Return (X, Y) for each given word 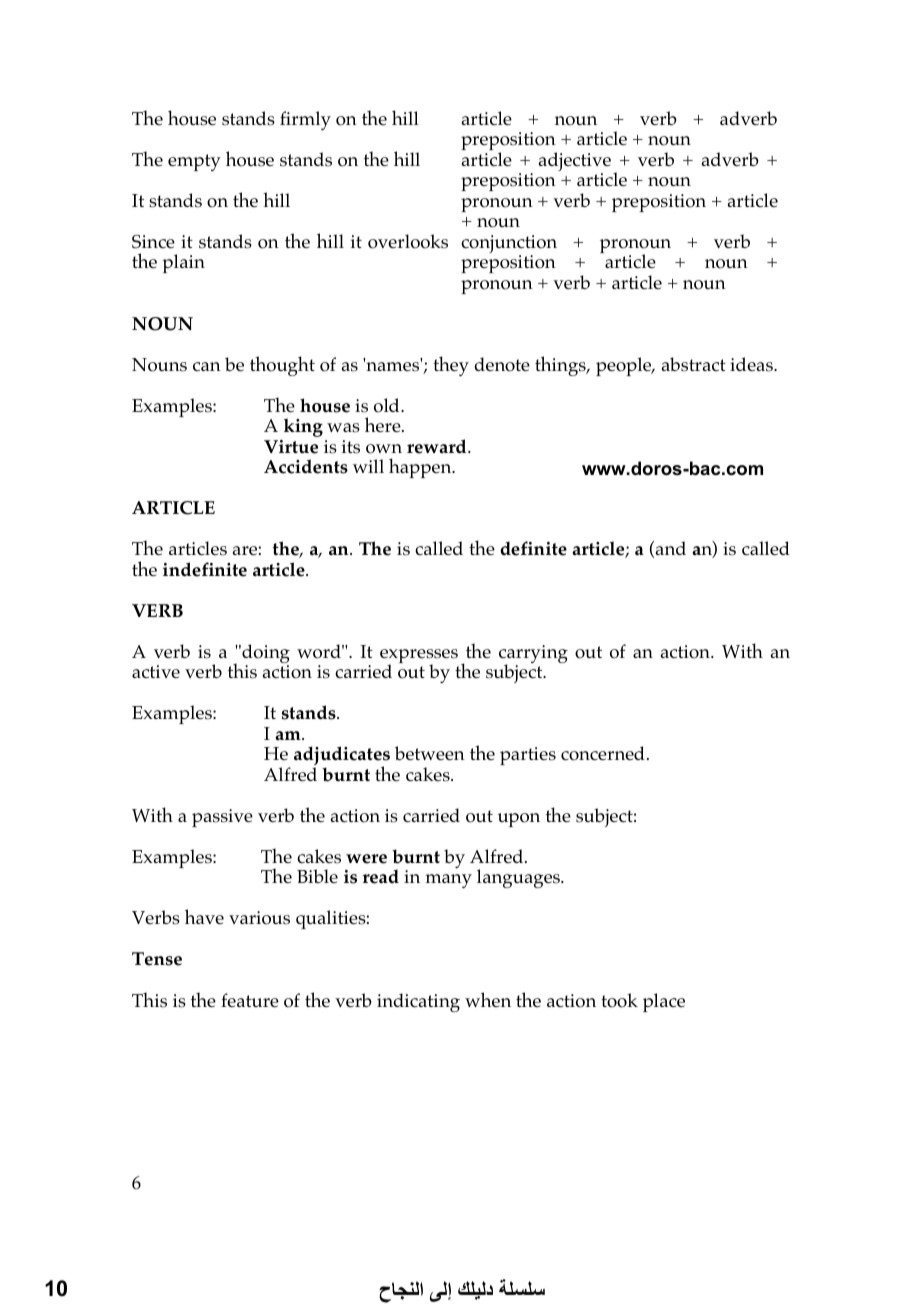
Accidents (306, 466)
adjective (575, 163)
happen (421, 468)
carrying (533, 655)
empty (194, 162)
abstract (694, 364)
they (451, 366)
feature (250, 1000)
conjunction (509, 245)
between (430, 753)
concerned (603, 753)
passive (222, 818)
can (207, 366)
